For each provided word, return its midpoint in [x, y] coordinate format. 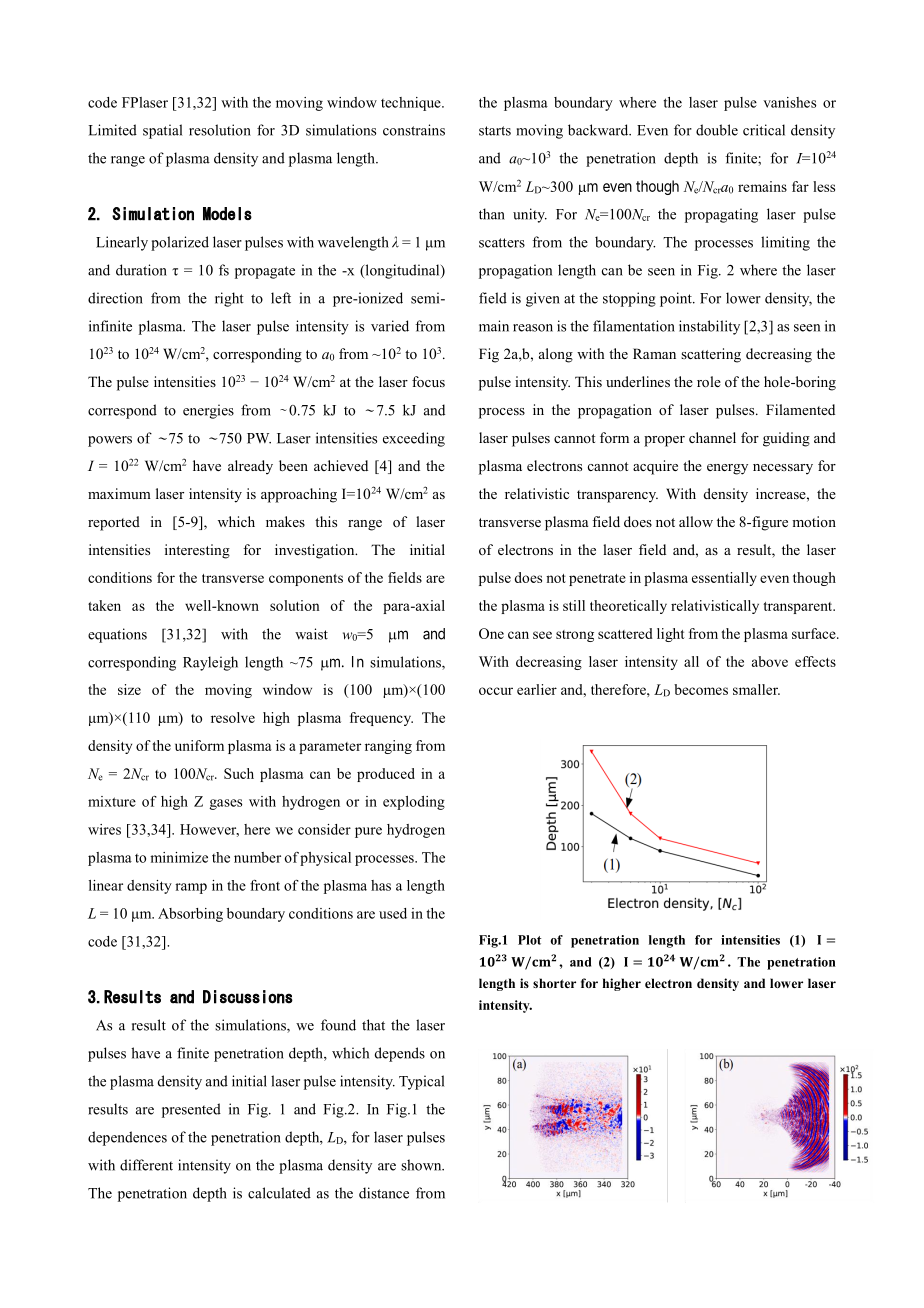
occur [496, 691]
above [770, 661]
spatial [162, 131]
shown [422, 1165]
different [146, 1165]
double [717, 130]
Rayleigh [210, 663]
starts [495, 131]
